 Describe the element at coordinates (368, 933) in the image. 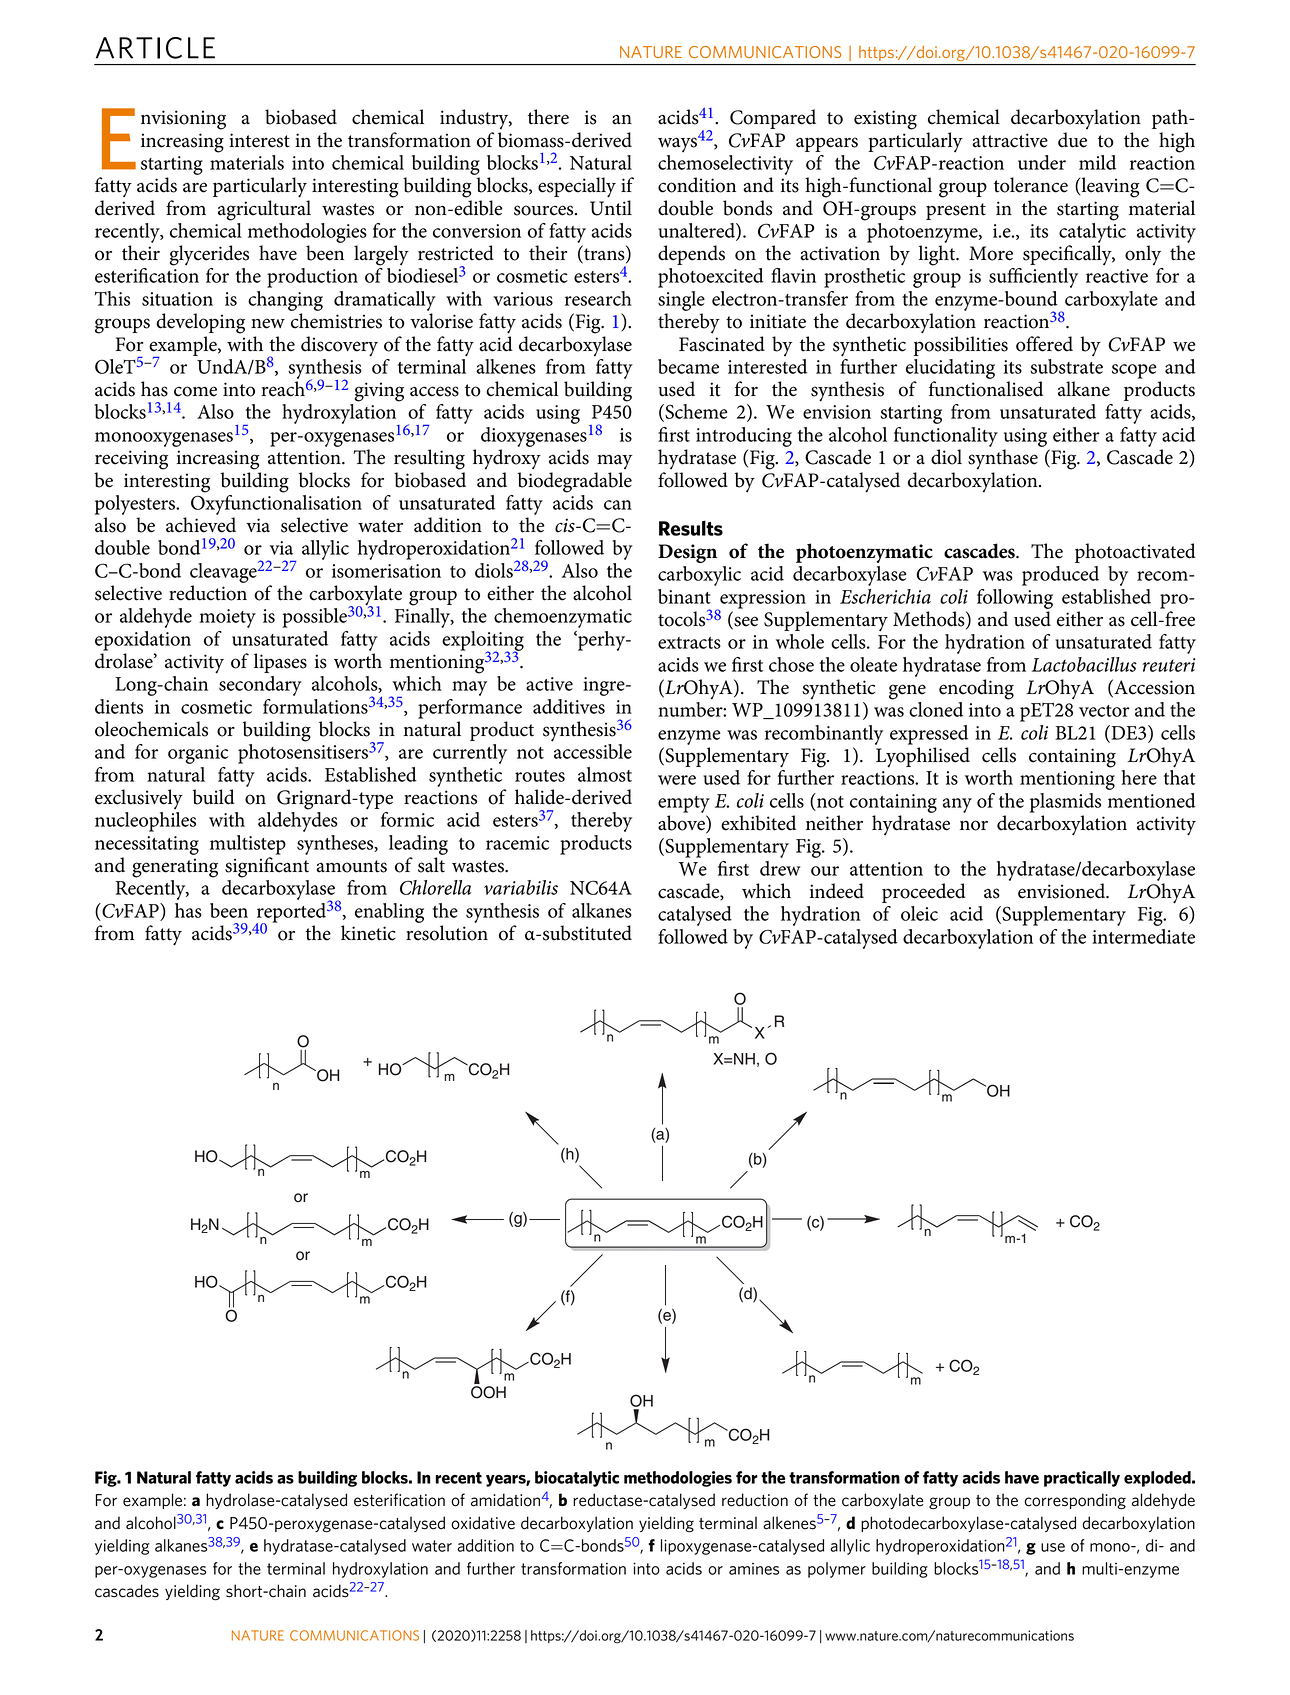

I see `kinetic` at that location.
